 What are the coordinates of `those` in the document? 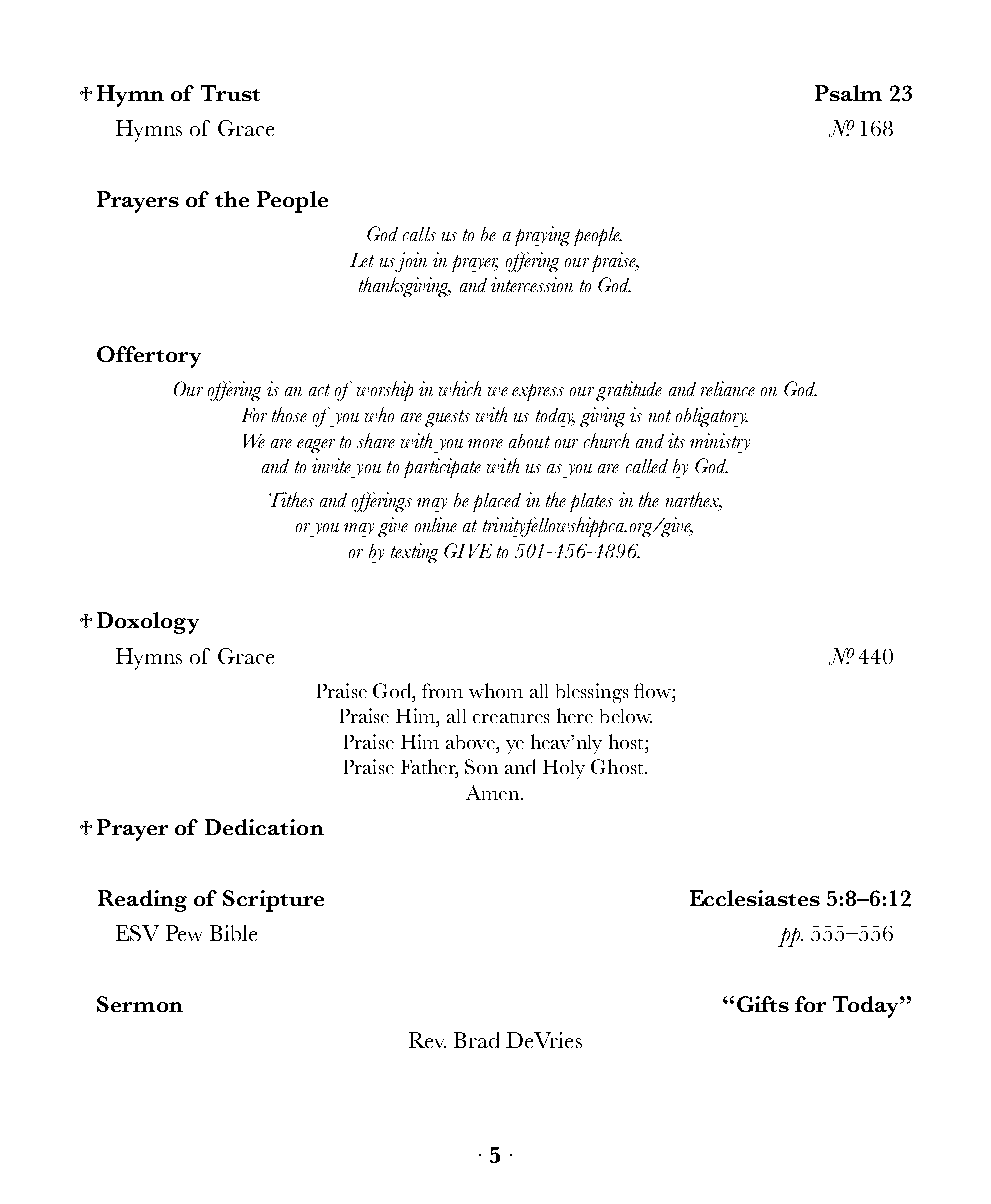 It's located at (289, 414).
